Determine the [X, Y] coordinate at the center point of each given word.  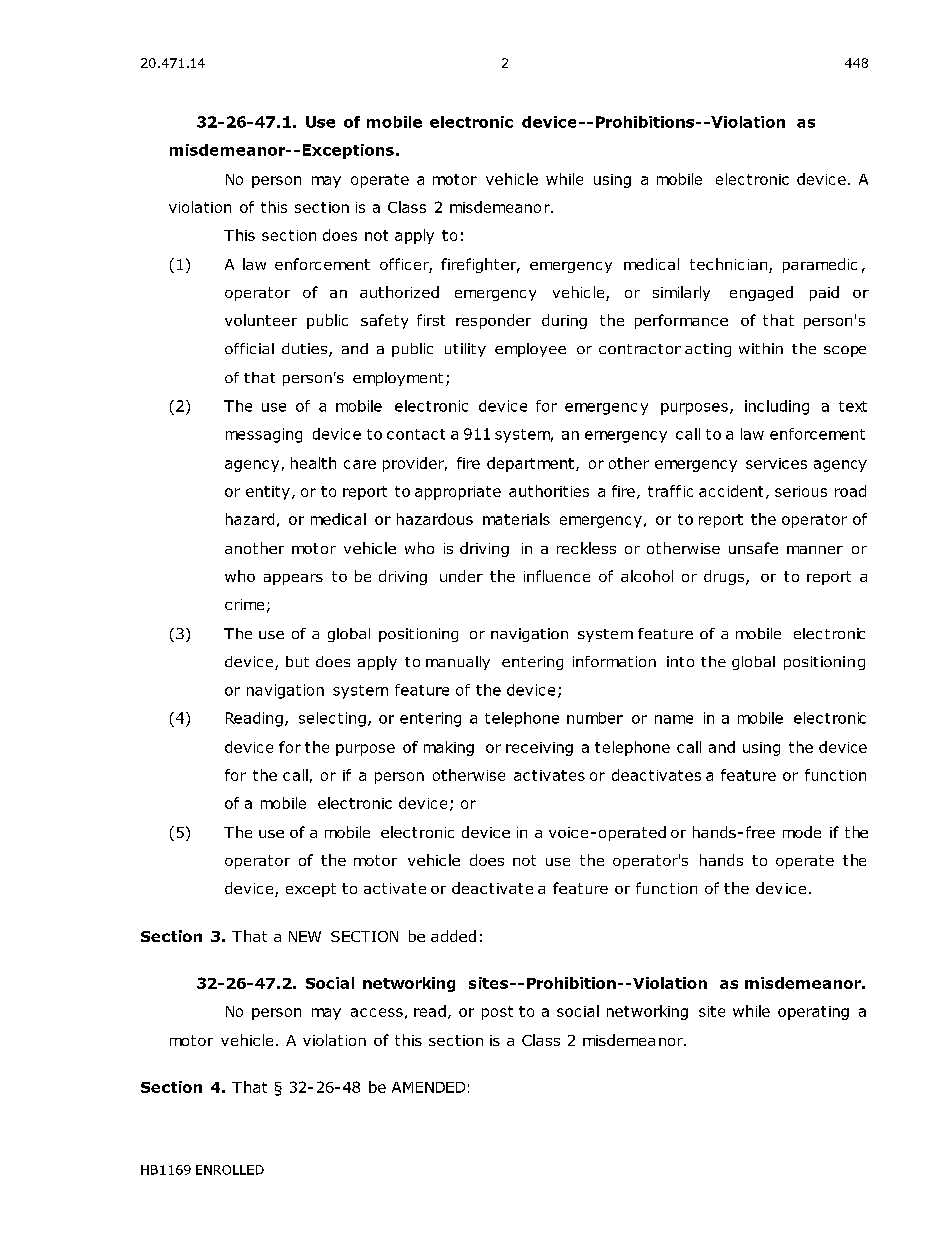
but [297, 661]
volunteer [261, 320]
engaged [761, 293]
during [564, 321]
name [674, 719]
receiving [539, 749]
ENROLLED [230, 1170]
